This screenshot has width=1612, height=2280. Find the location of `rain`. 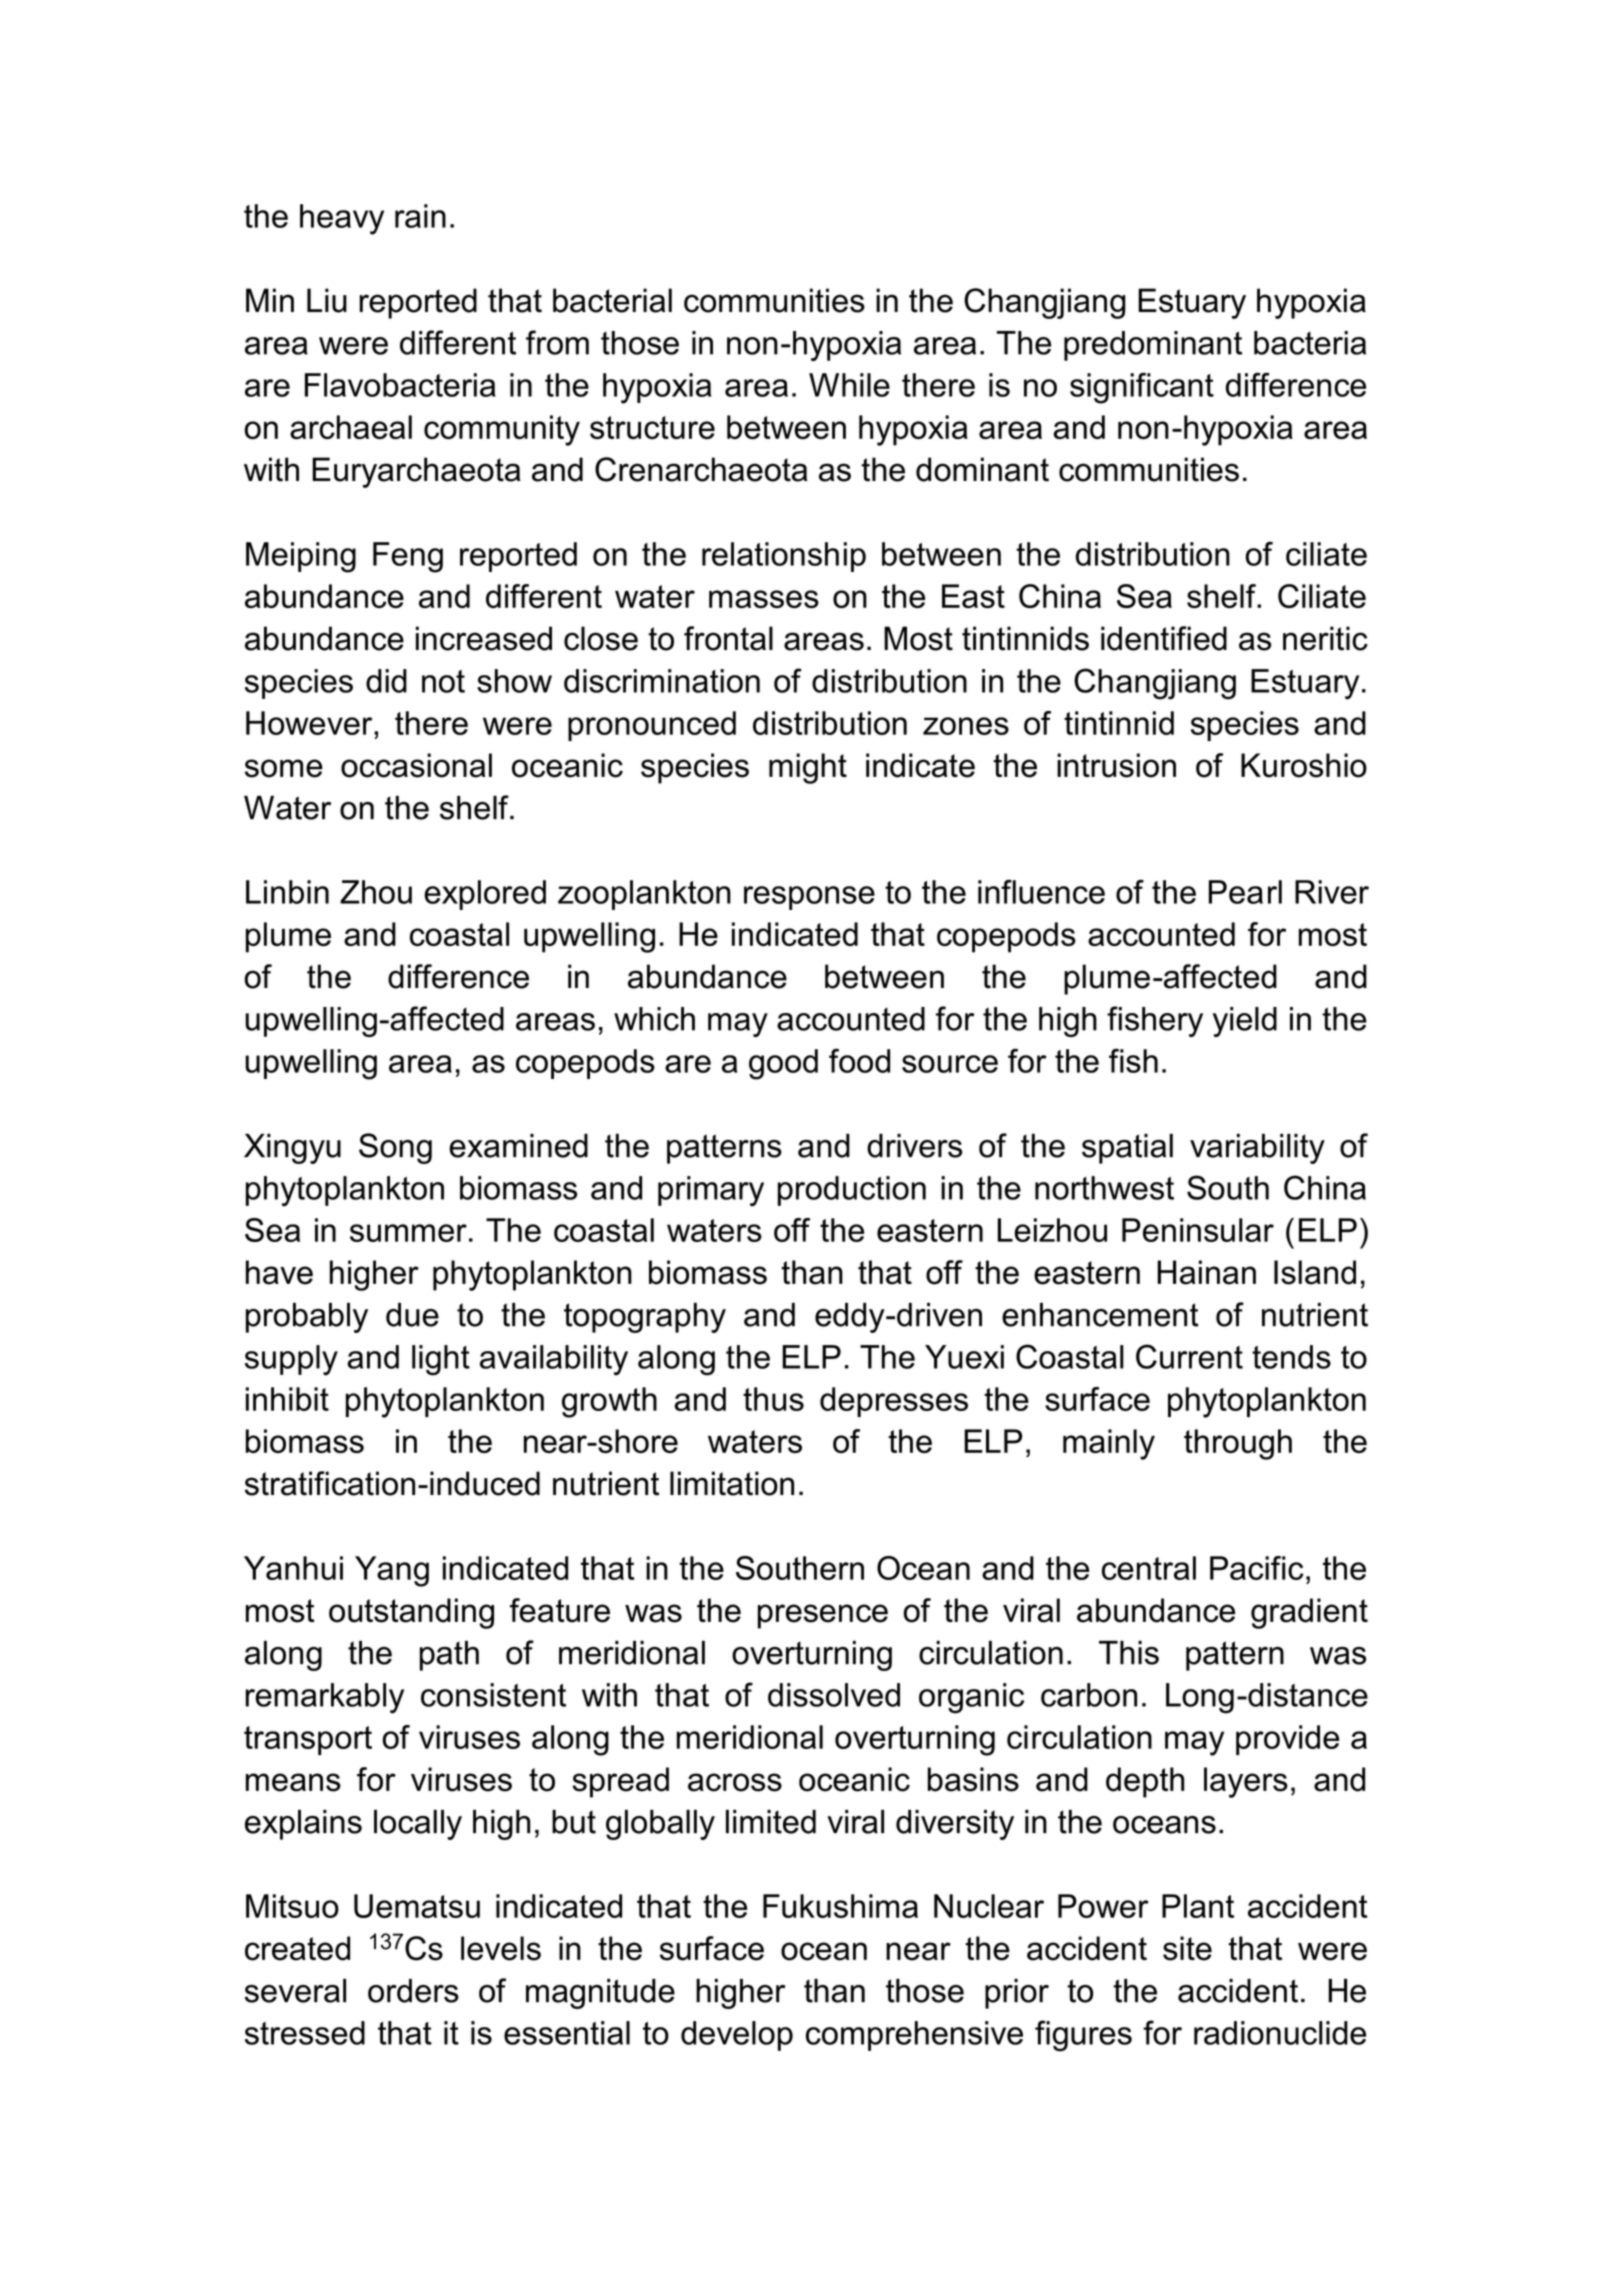

rain is located at coordinates (420, 216).
